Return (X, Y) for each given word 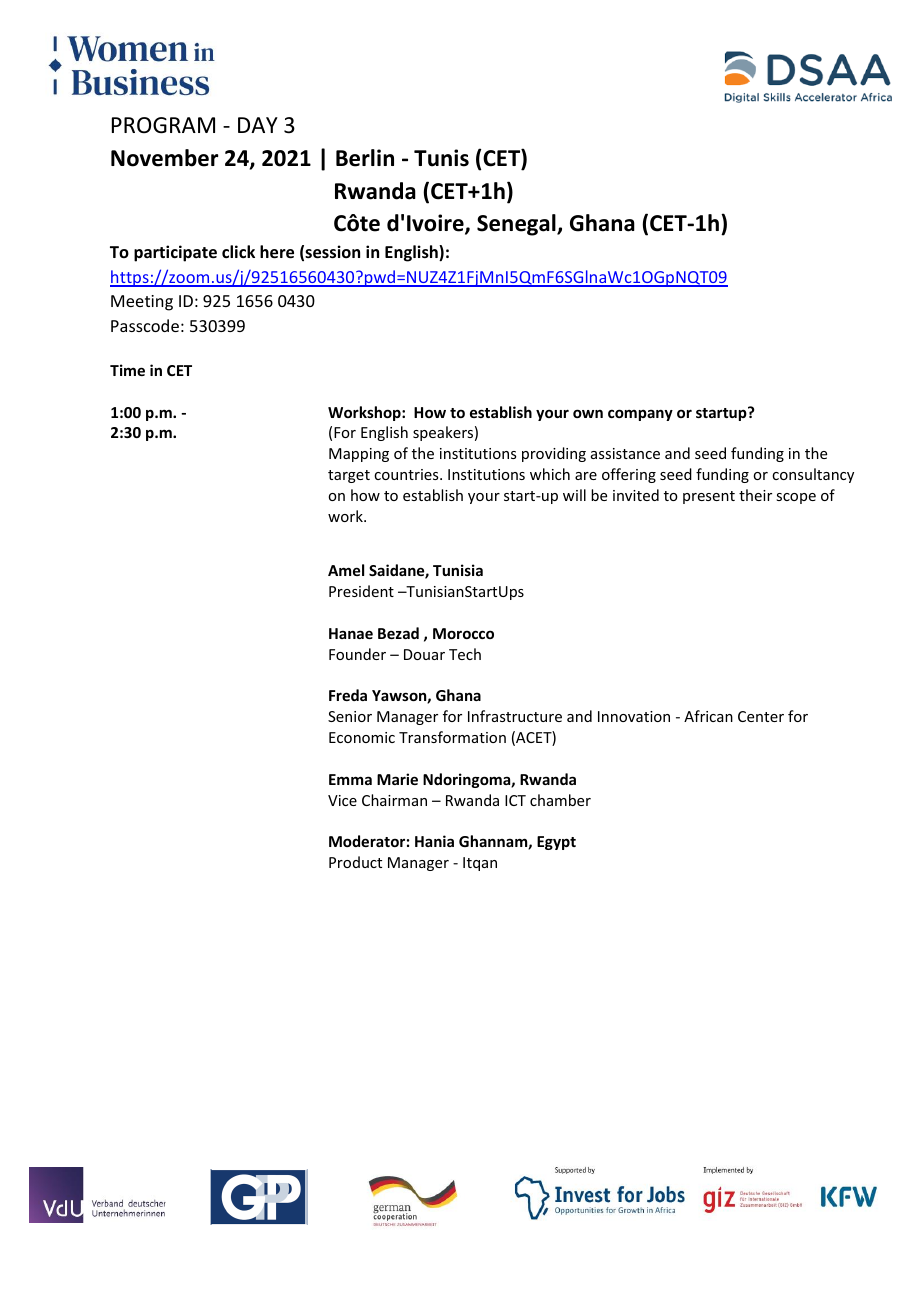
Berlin (365, 158)
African (708, 716)
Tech (465, 654)
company (640, 415)
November (165, 158)
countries (407, 474)
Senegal (517, 225)
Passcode (145, 325)
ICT (515, 800)
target (349, 476)
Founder (357, 654)
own (588, 413)
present (709, 497)
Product (355, 862)
